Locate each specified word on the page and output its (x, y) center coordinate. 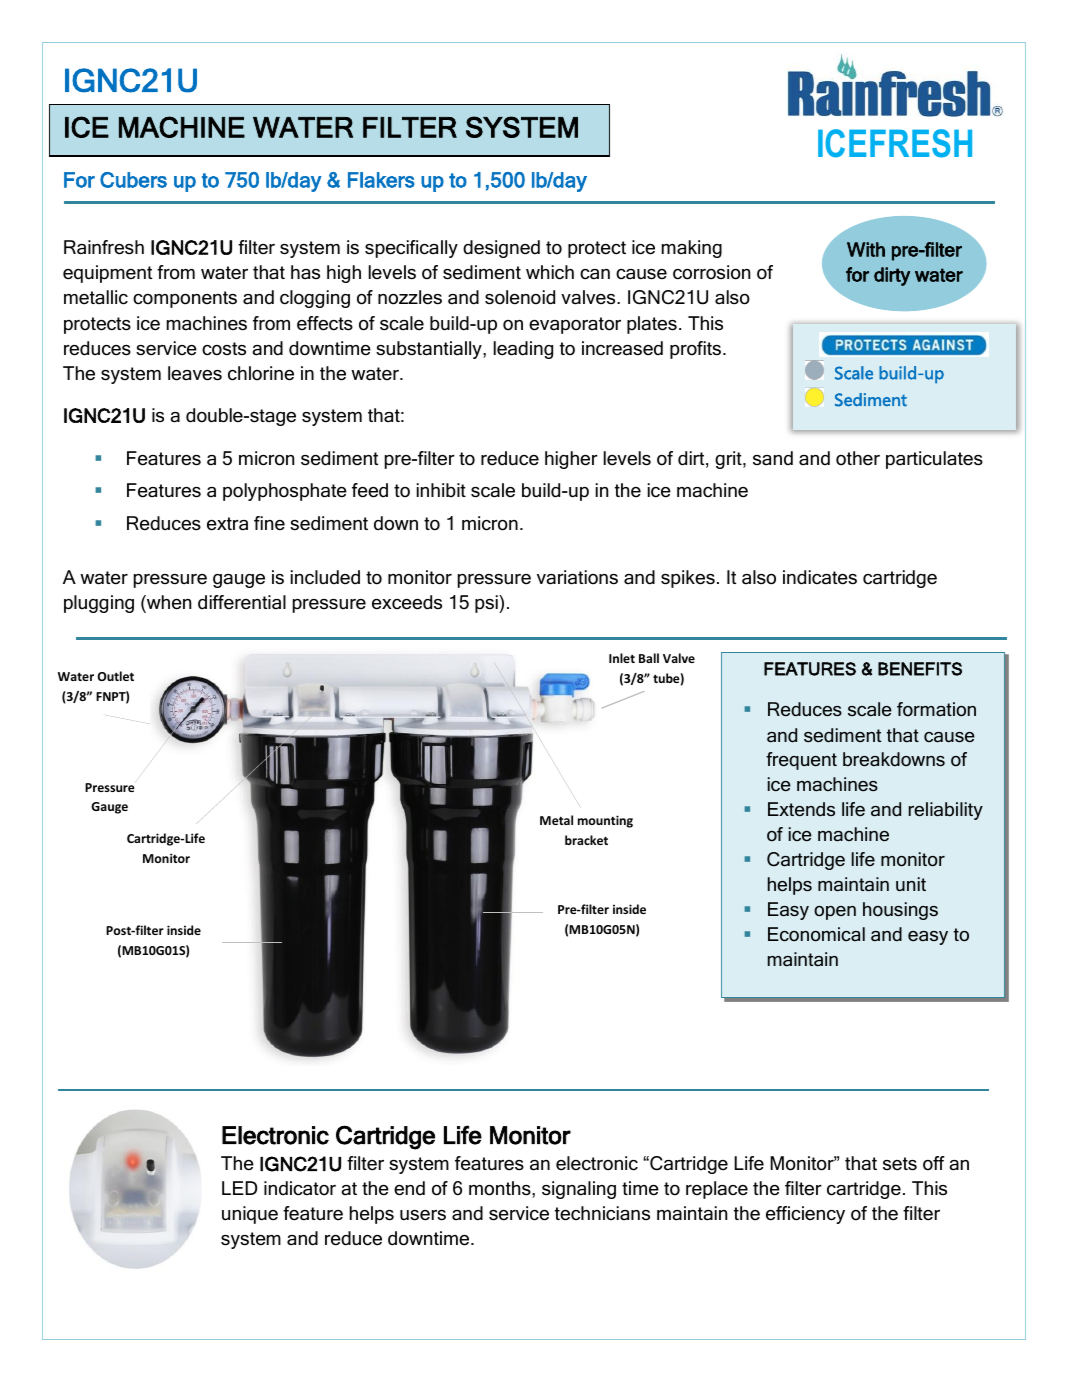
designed (501, 249)
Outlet (116, 676)
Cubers (133, 180)
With (866, 249)
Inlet (622, 658)
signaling (579, 1190)
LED (239, 1188)
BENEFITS (920, 669)
